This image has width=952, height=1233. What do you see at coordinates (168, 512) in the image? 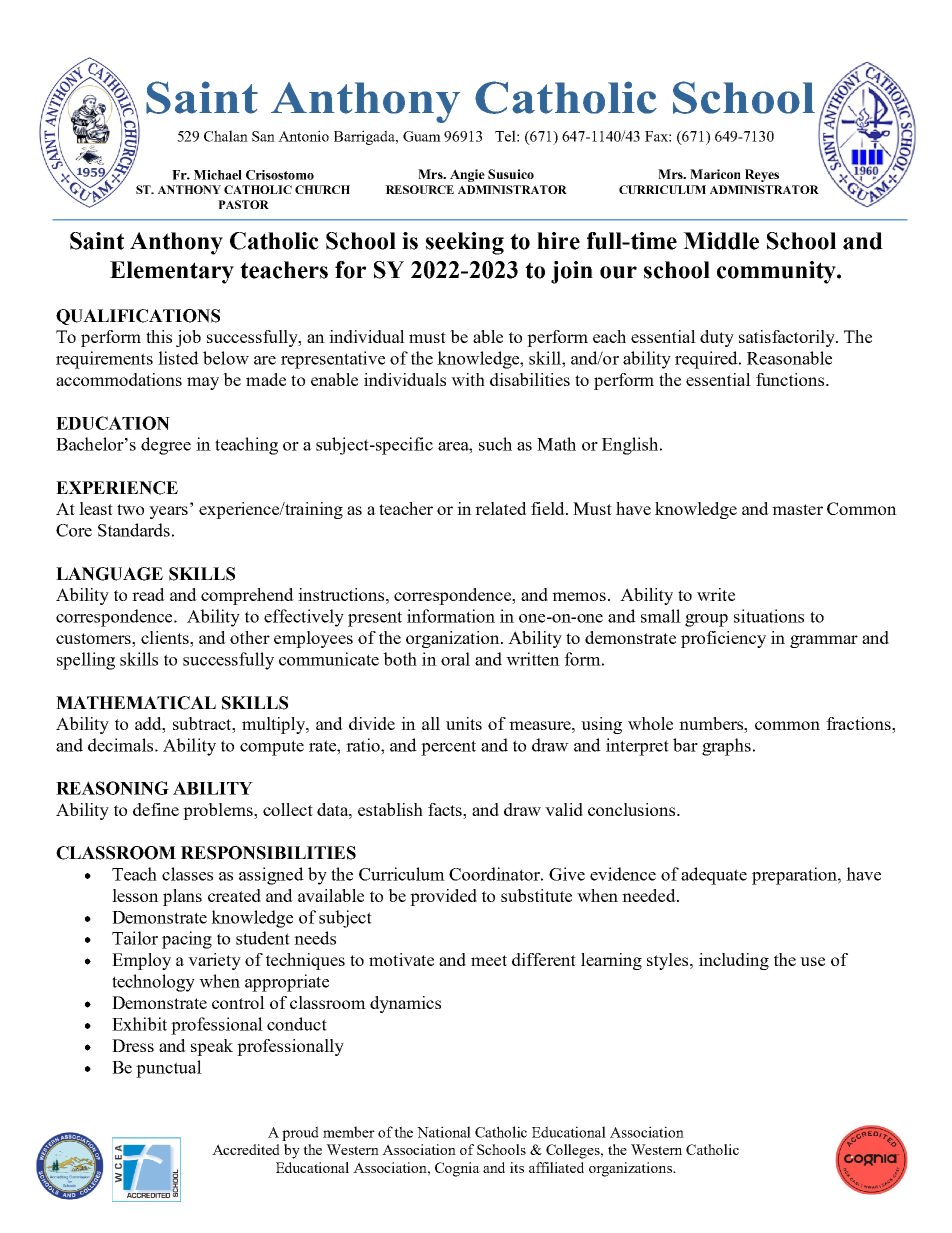
I see `years` at bounding box center [168, 512].
